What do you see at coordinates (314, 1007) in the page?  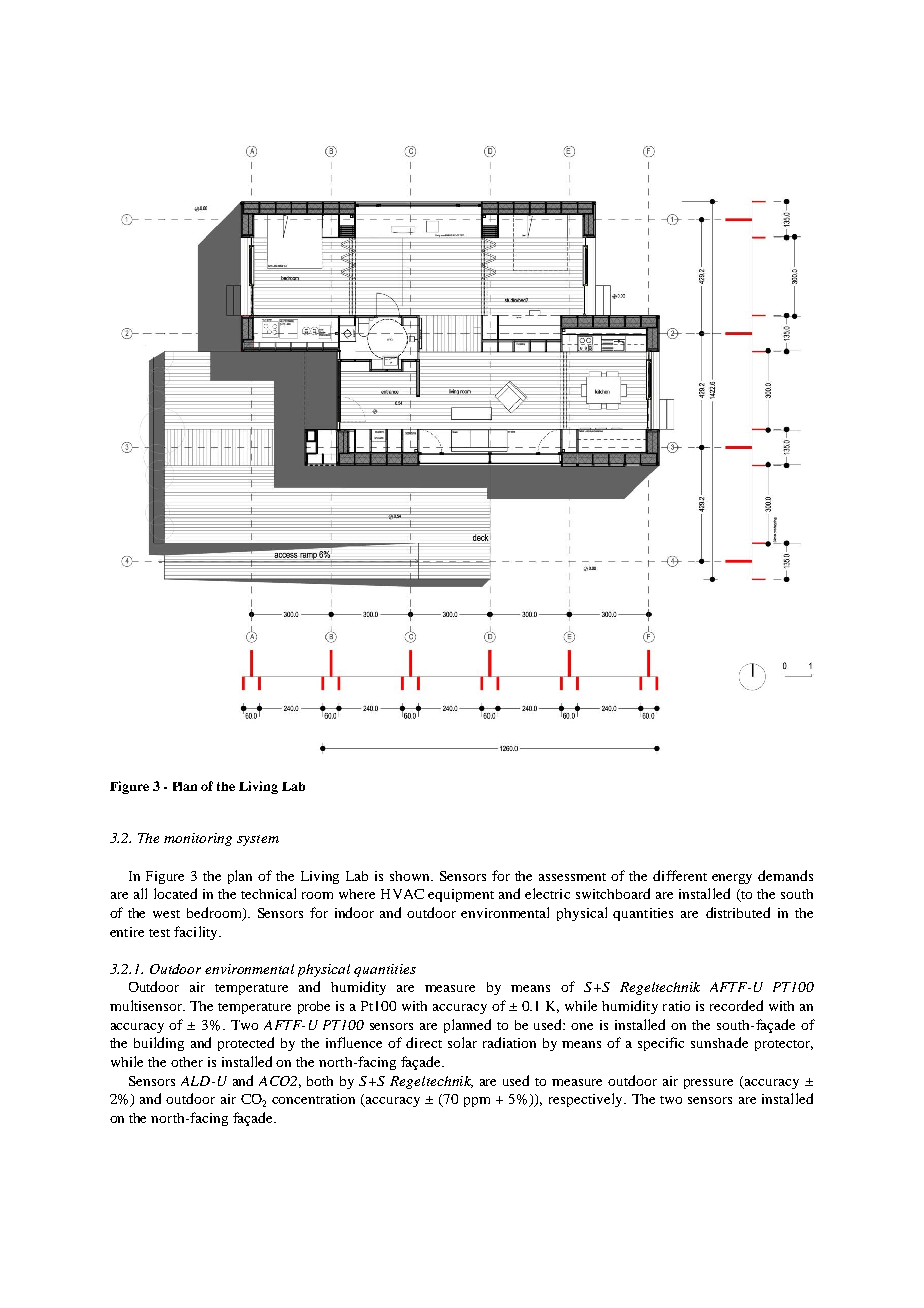 I see `probe` at bounding box center [314, 1007].
